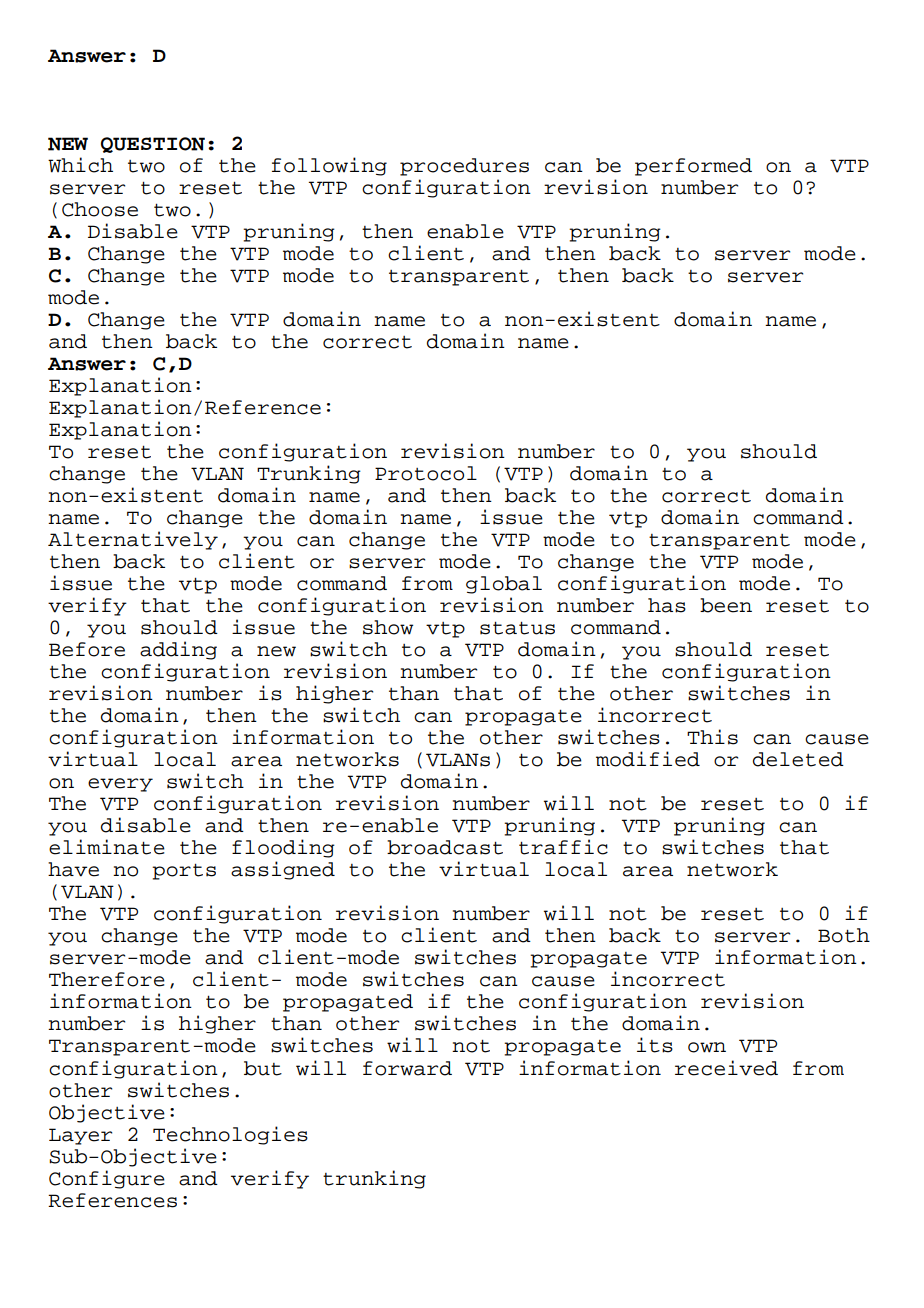 This screenshot has height=1308, width=924. What do you see at coordinates (426, 473) in the screenshot?
I see `Protocol` at bounding box center [426, 473].
